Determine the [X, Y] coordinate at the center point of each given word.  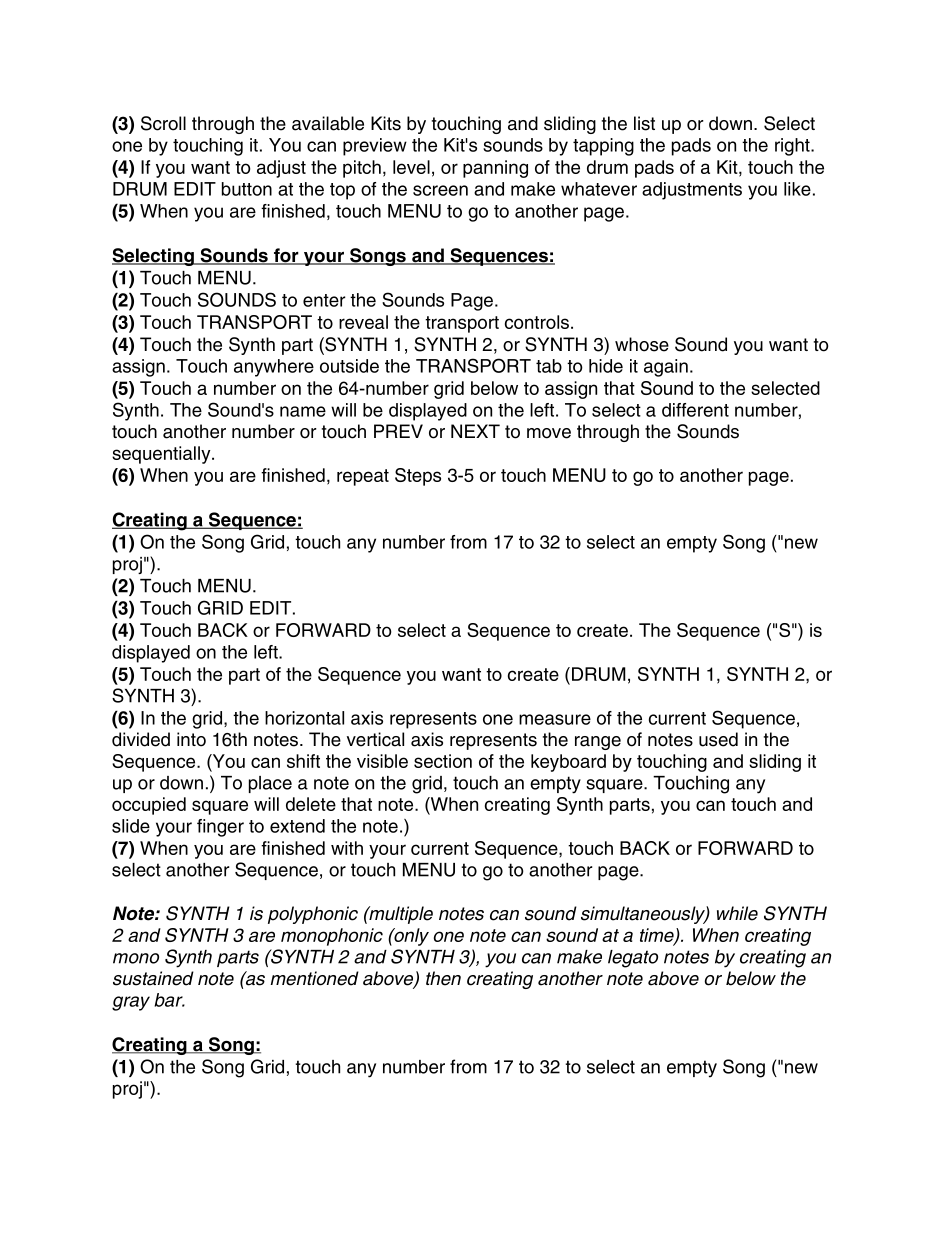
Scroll [163, 123]
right [793, 147]
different [695, 410]
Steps [418, 477]
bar [169, 1000]
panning [495, 169]
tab [549, 366]
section [443, 761]
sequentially [162, 455]
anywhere [274, 368]
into [191, 739]
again [666, 368]
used [718, 739]
